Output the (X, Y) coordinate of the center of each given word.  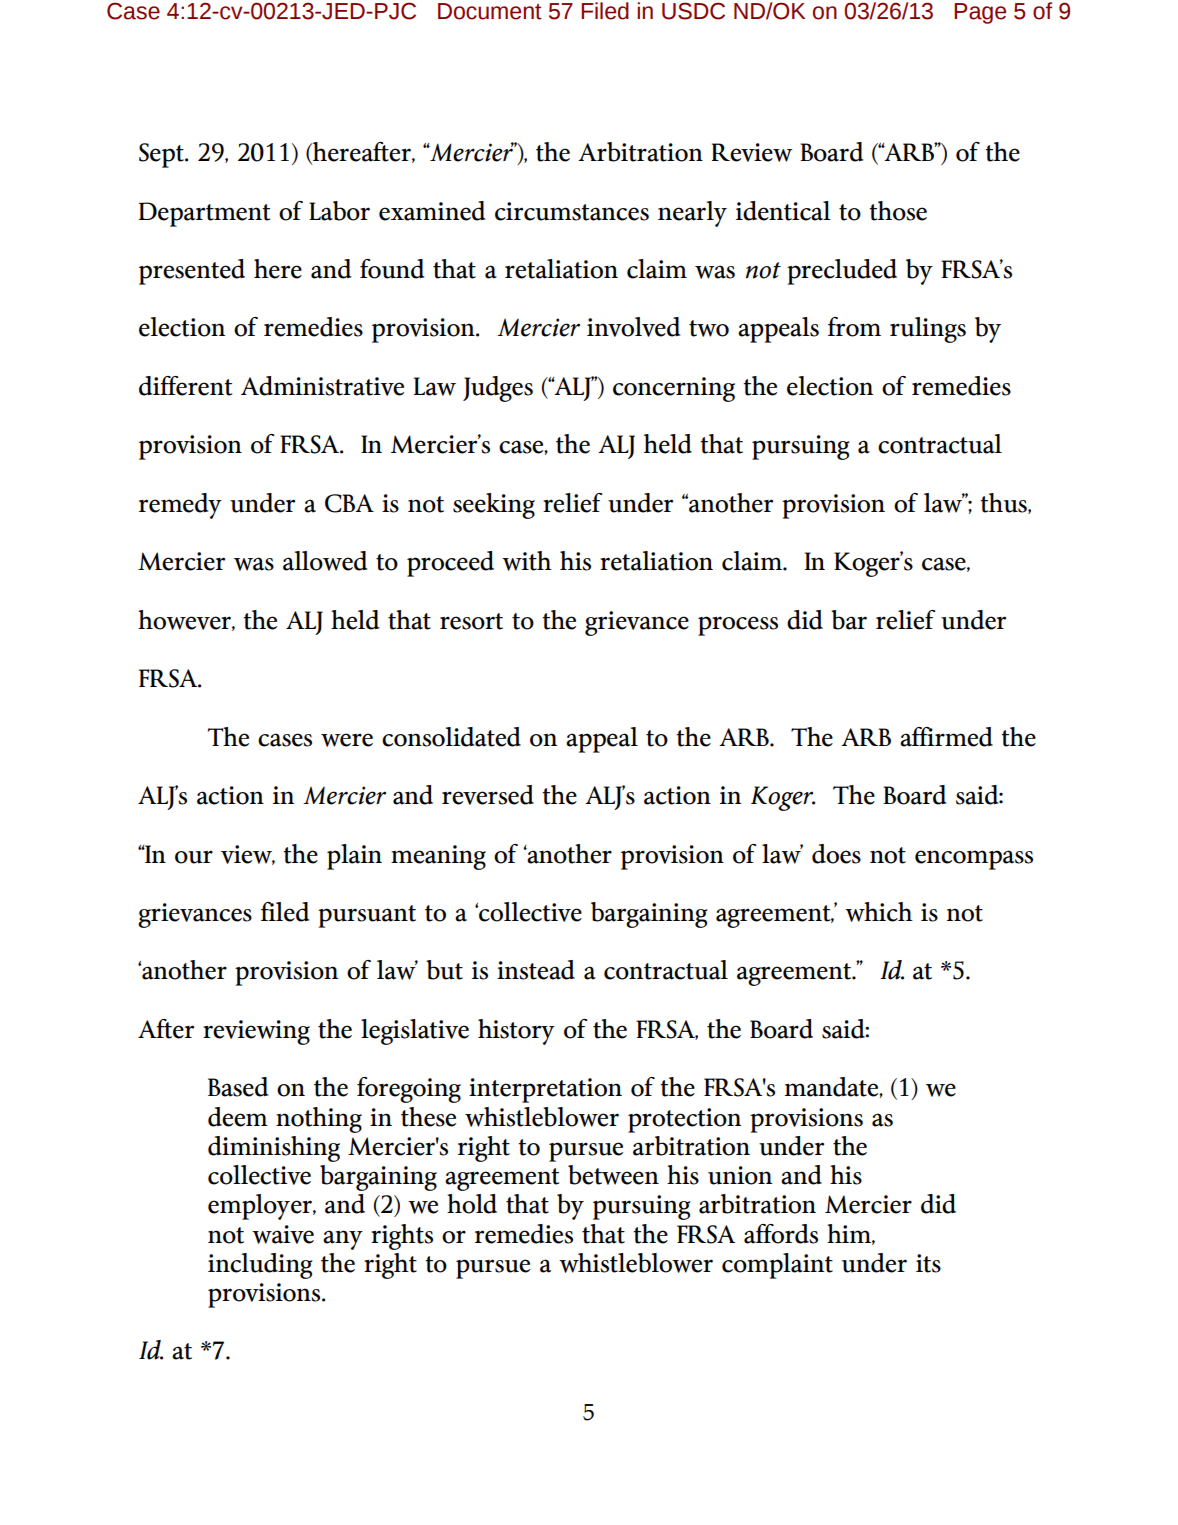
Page (980, 13)
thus (1004, 503)
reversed (488, 795)
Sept (162, 155)
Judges (498, 389)
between (613, 1175)
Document (490, 11)
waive (283, 1234)
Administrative (322, 386)
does (836, 854)
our (194, 857)
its (928, 1263)
